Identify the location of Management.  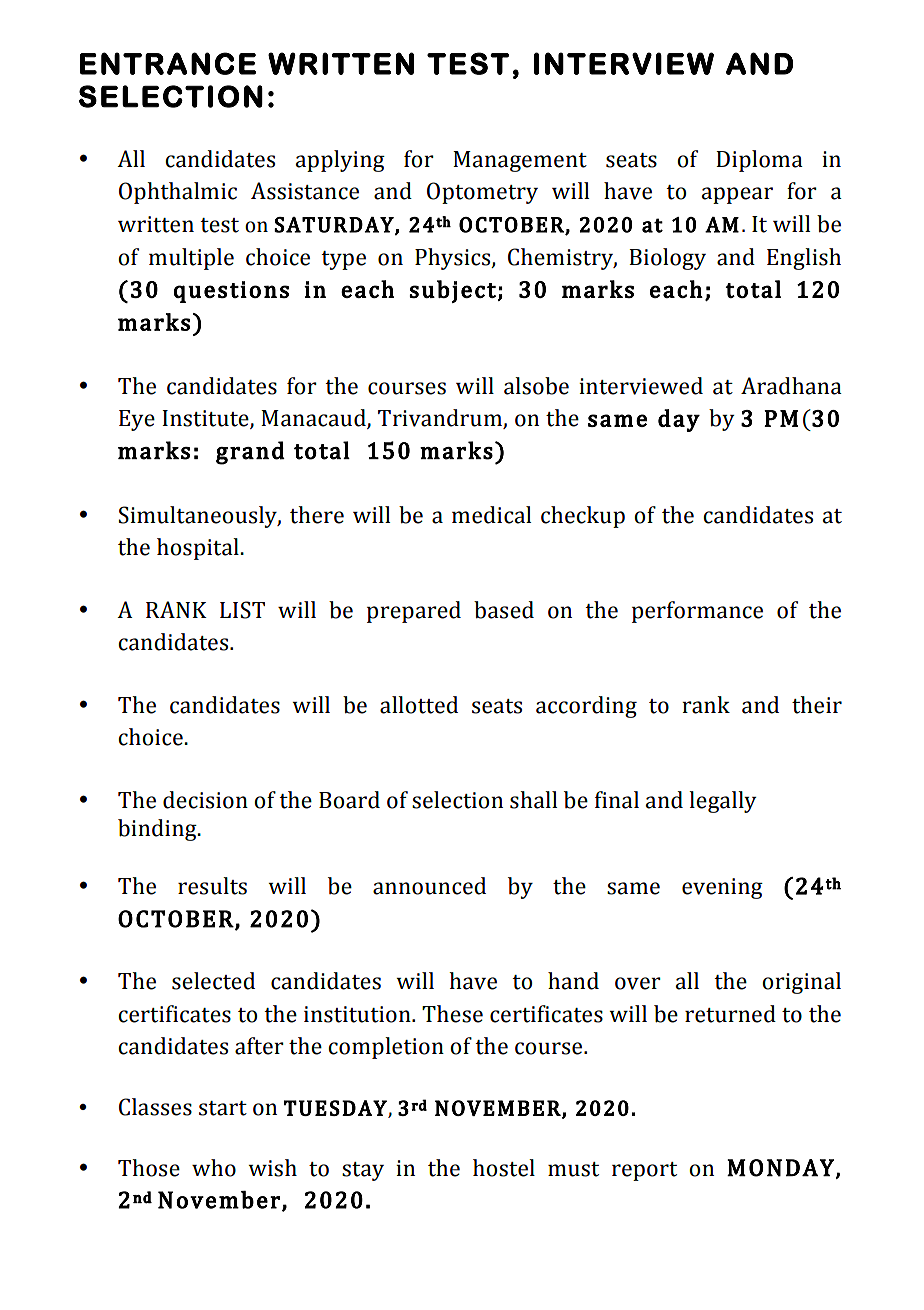
(520, 161).
